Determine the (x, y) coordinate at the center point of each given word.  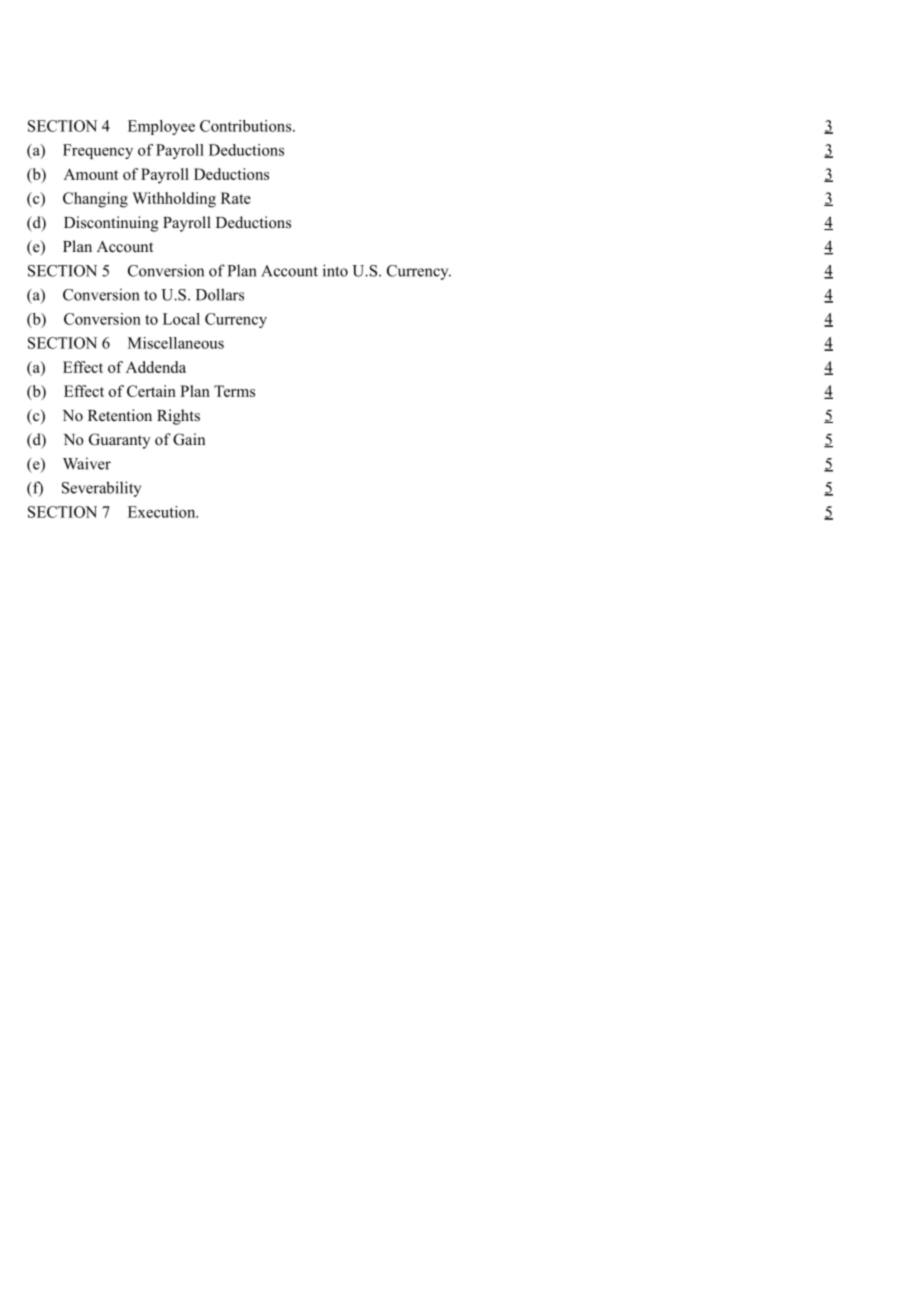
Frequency (98, 151)
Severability (101, 489)
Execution (163, 512)
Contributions (247, 126)
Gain (189, 439)
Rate (236, 198)
